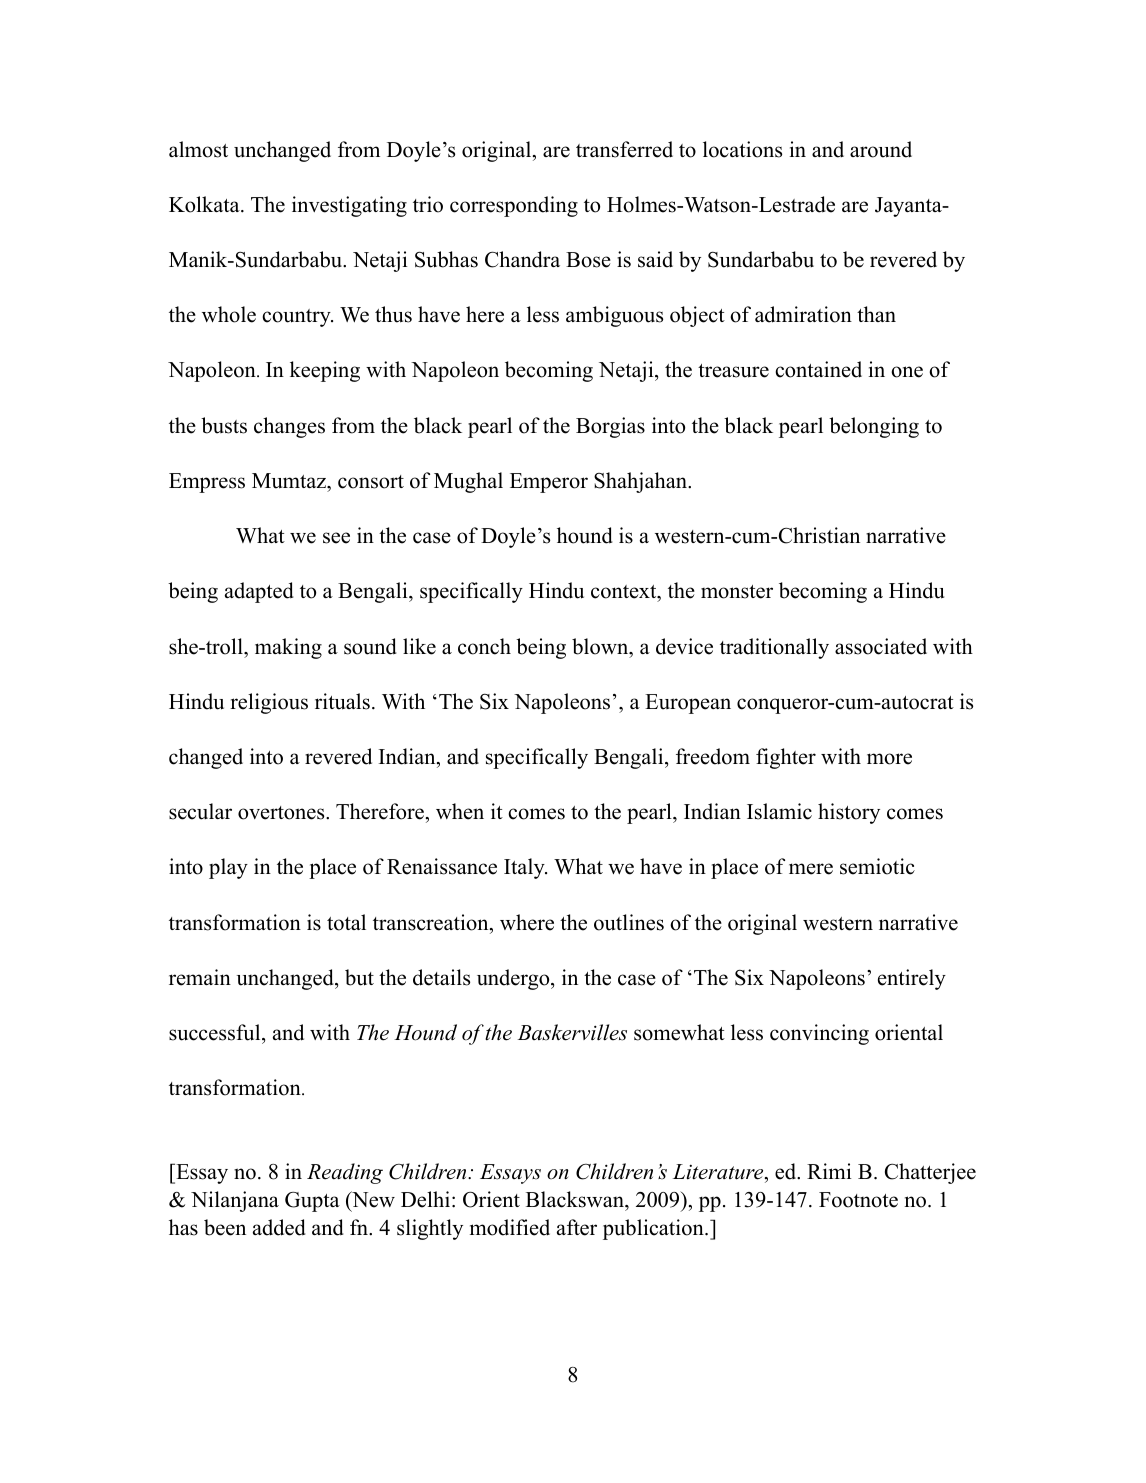 Image resolution: width=1146 pixels, height=1483 pixels. What do you see at coordinates (577, 1227) in the page?
I see `after` at bounding box center [577, 1227].
